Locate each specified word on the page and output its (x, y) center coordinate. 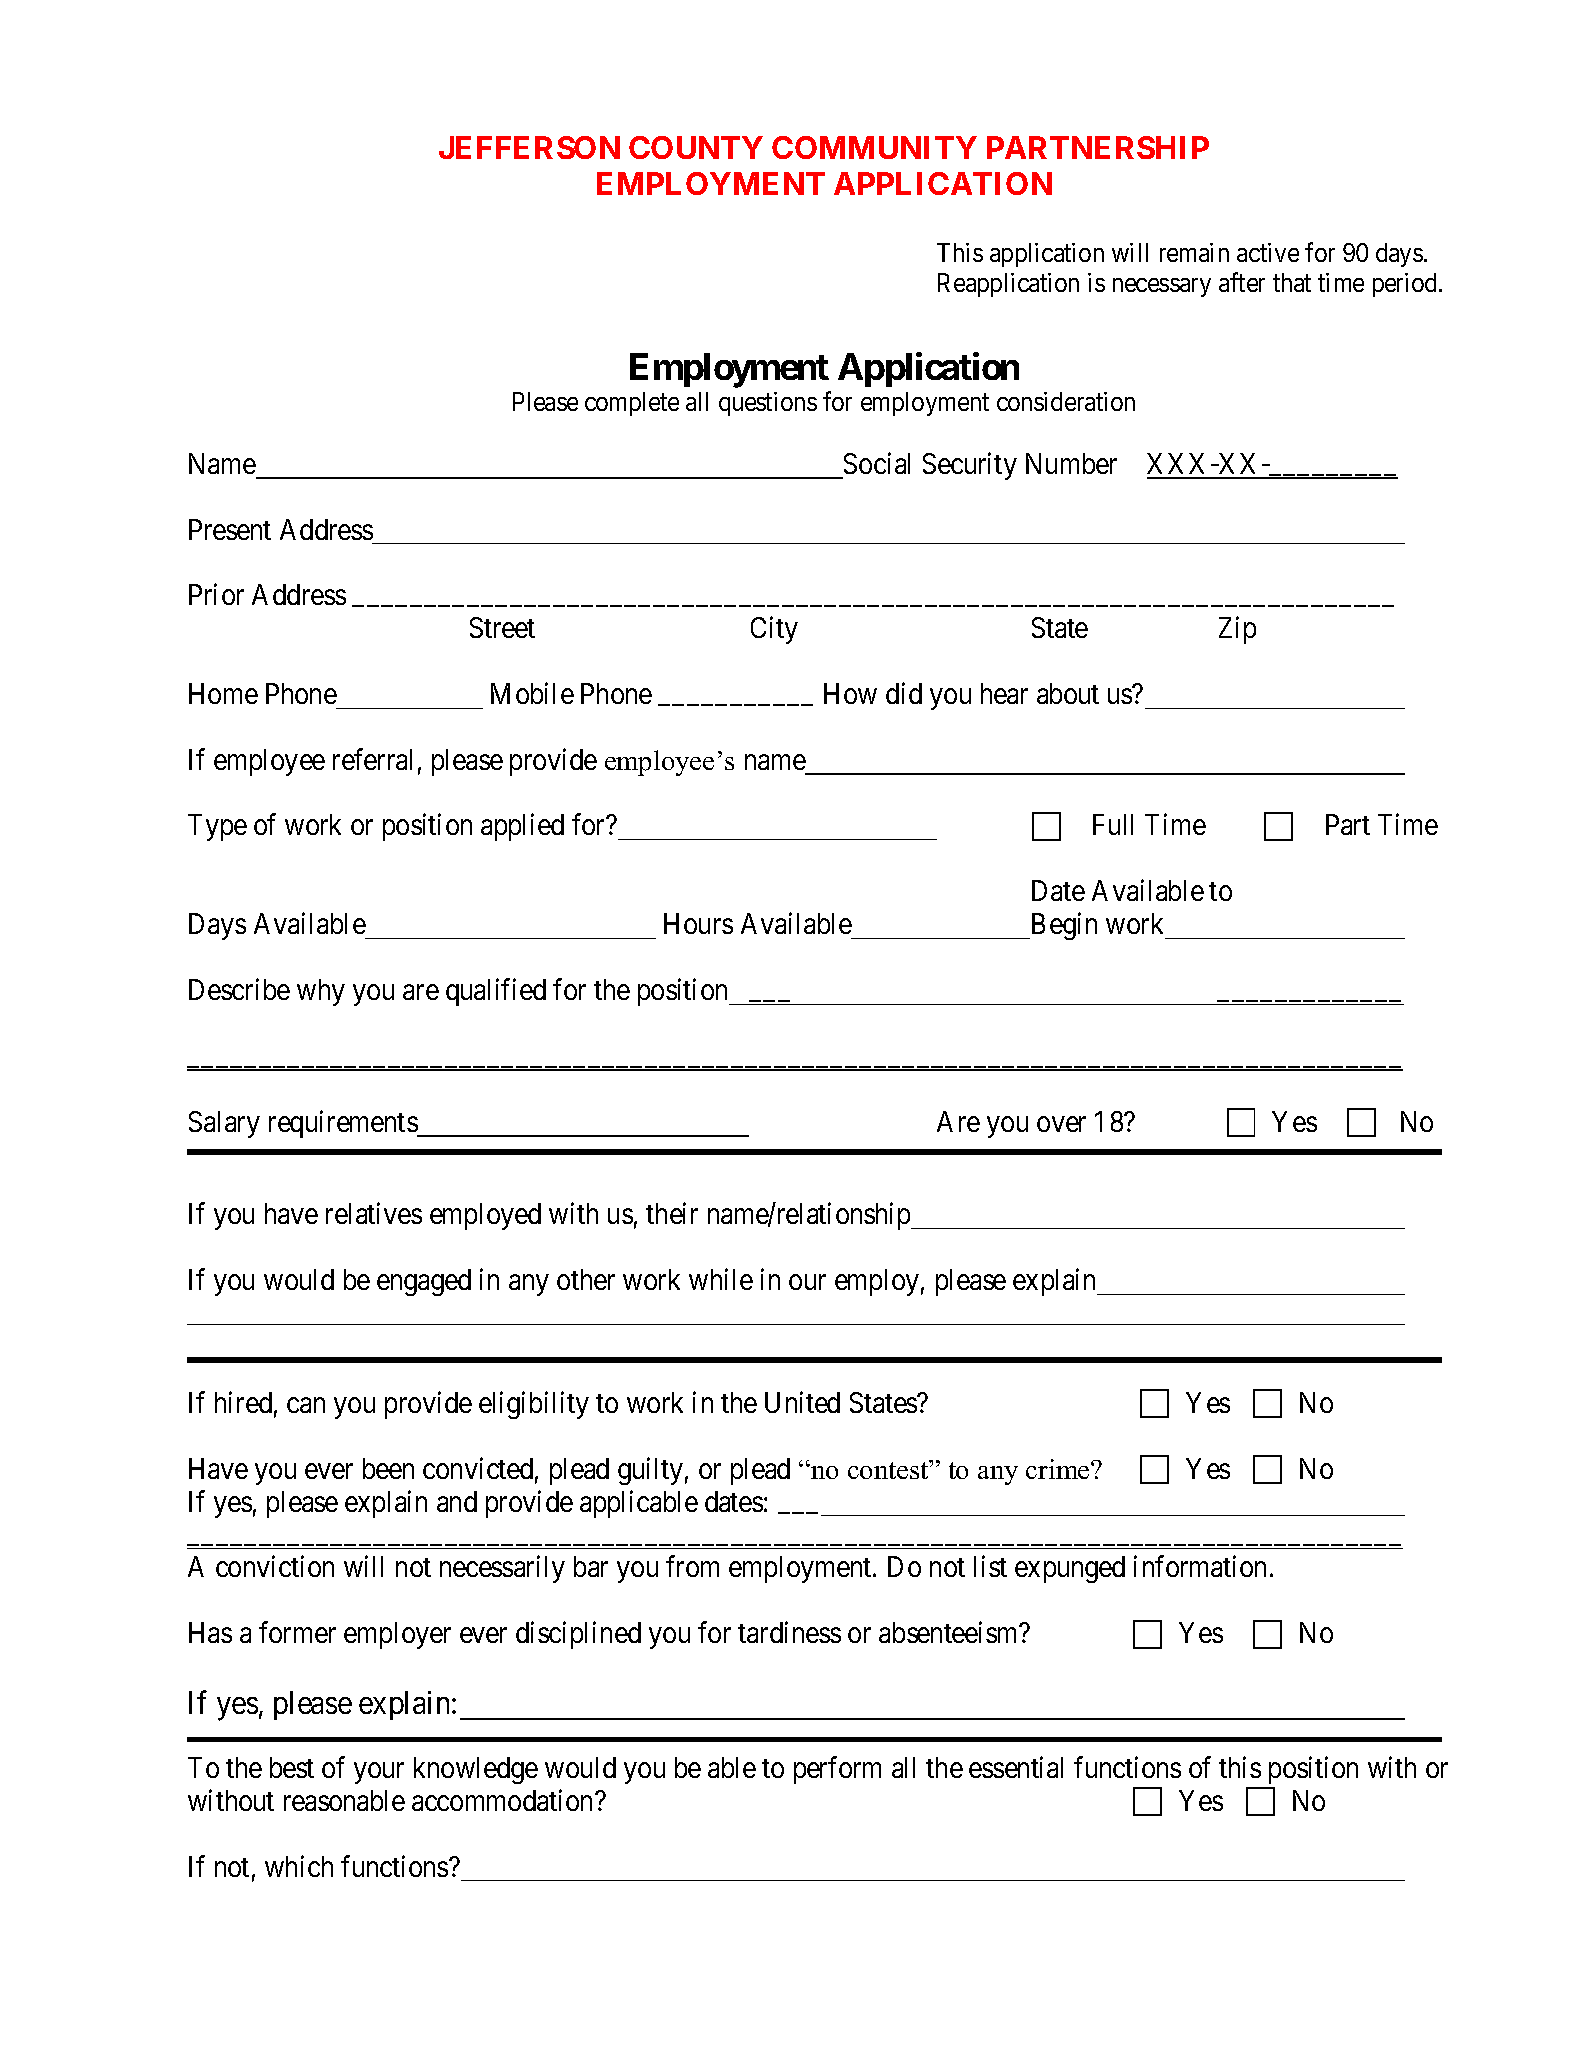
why (321, 992)
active (1268, 252)
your (379, 1773)
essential (1016, 1767)
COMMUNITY (874, 147)
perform (837, 1770)
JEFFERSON (529, 147)
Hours (698, 923)
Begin (1062, 926)
